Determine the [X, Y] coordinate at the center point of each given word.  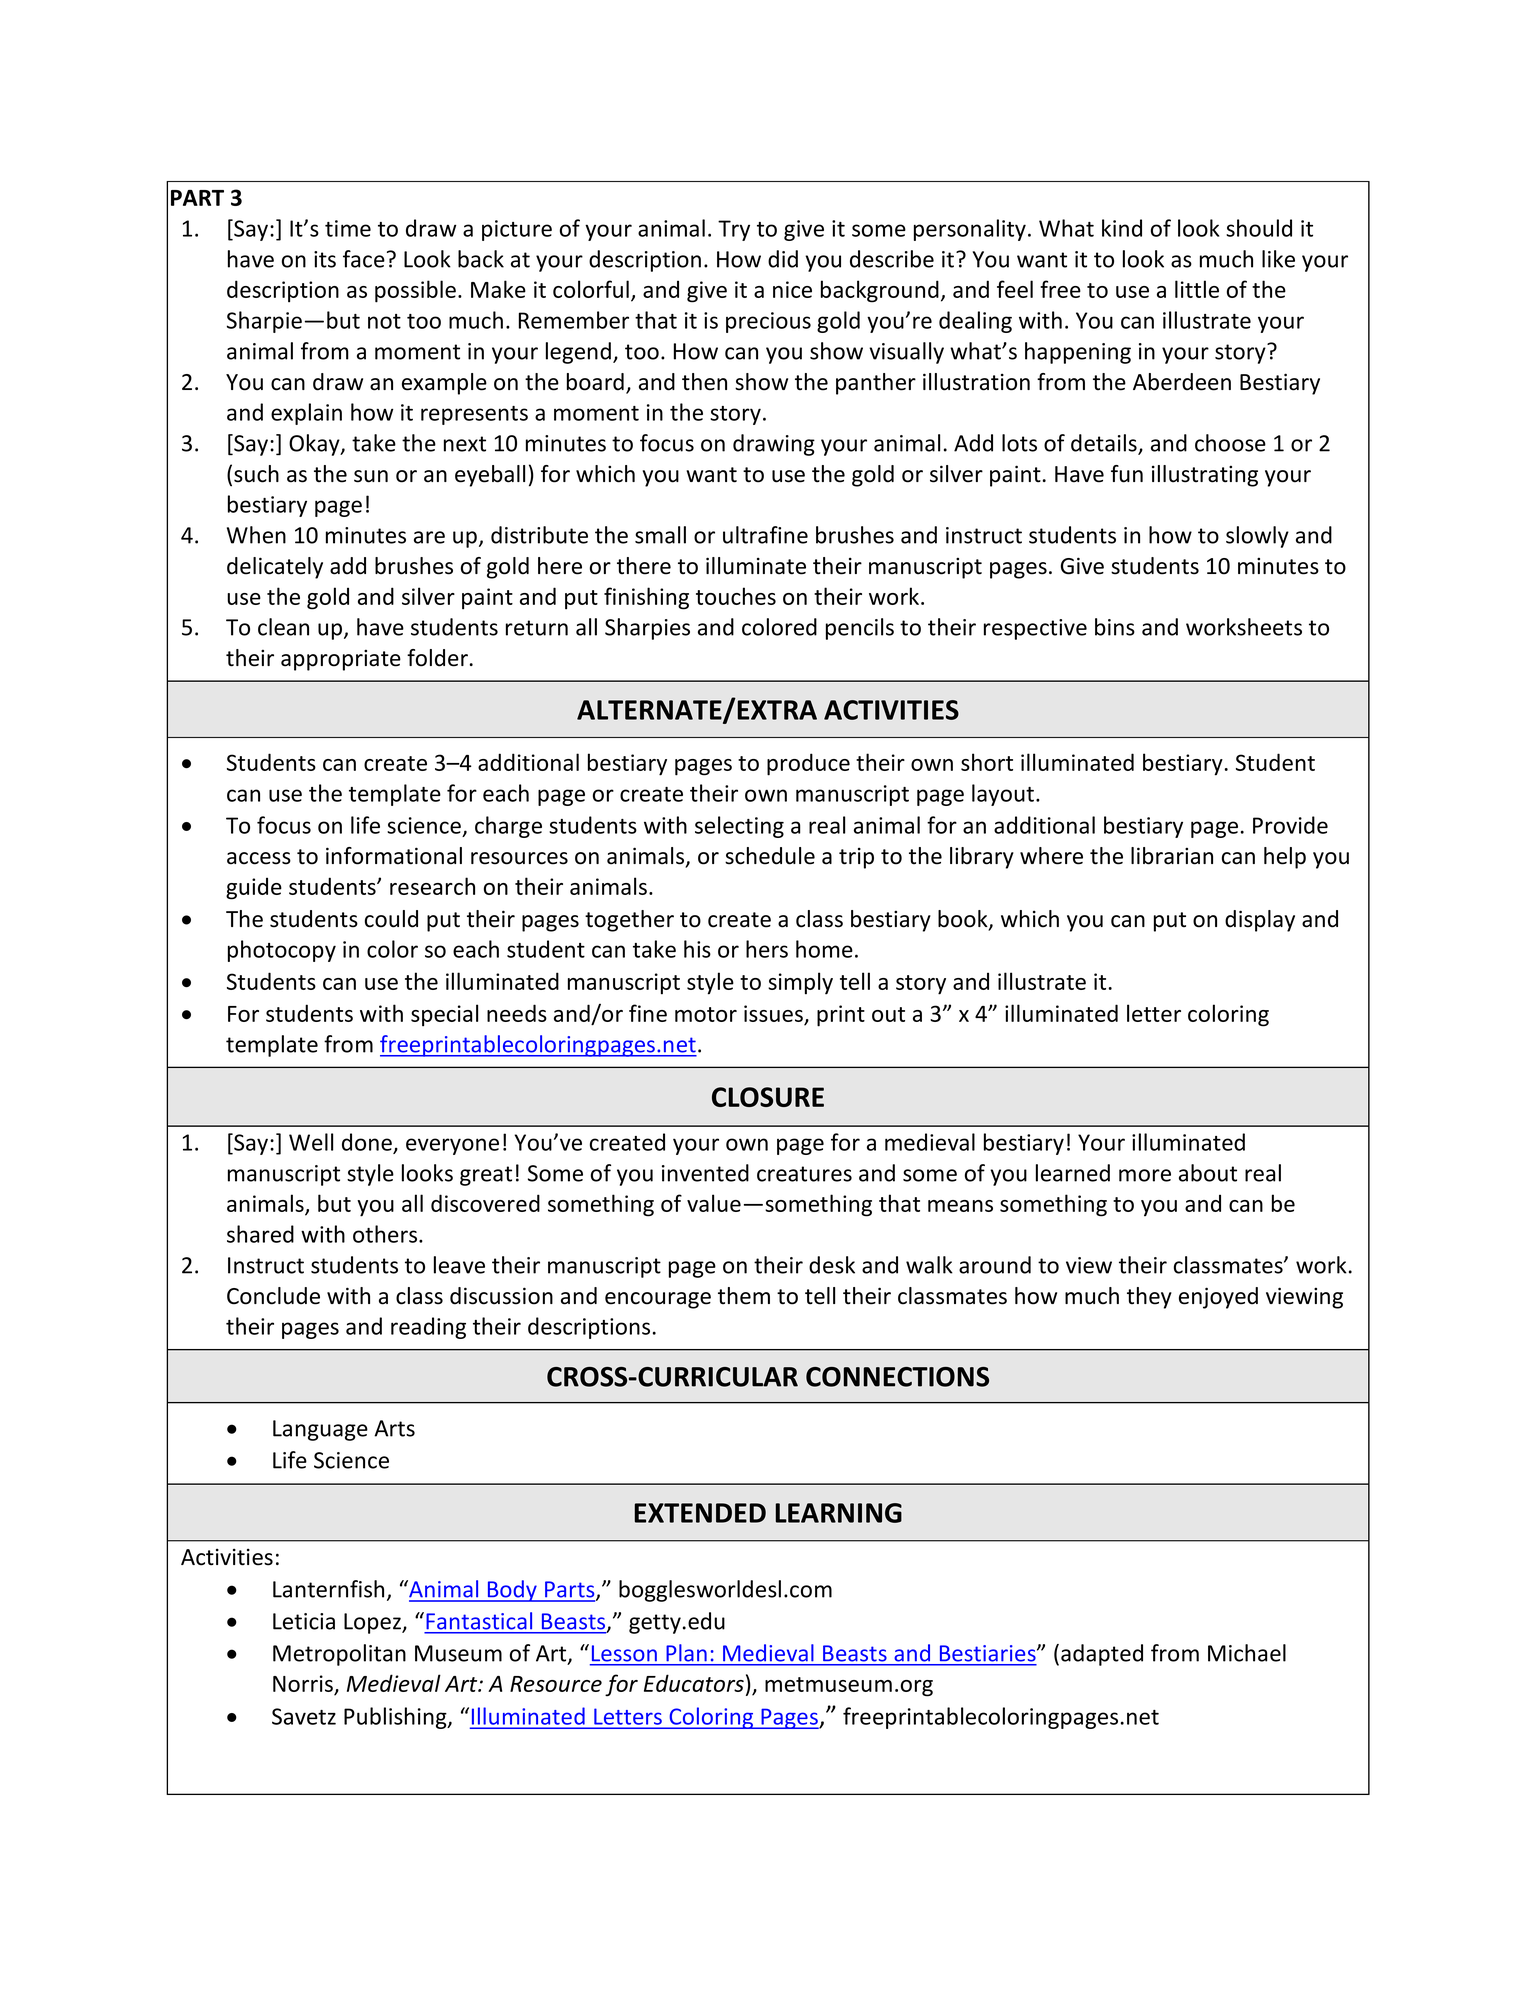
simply [800, 983]
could [391, 919]
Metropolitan [339, 1655]
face [364, 259]
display [1260, 921]
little [1197, 289]
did [783, 259]
